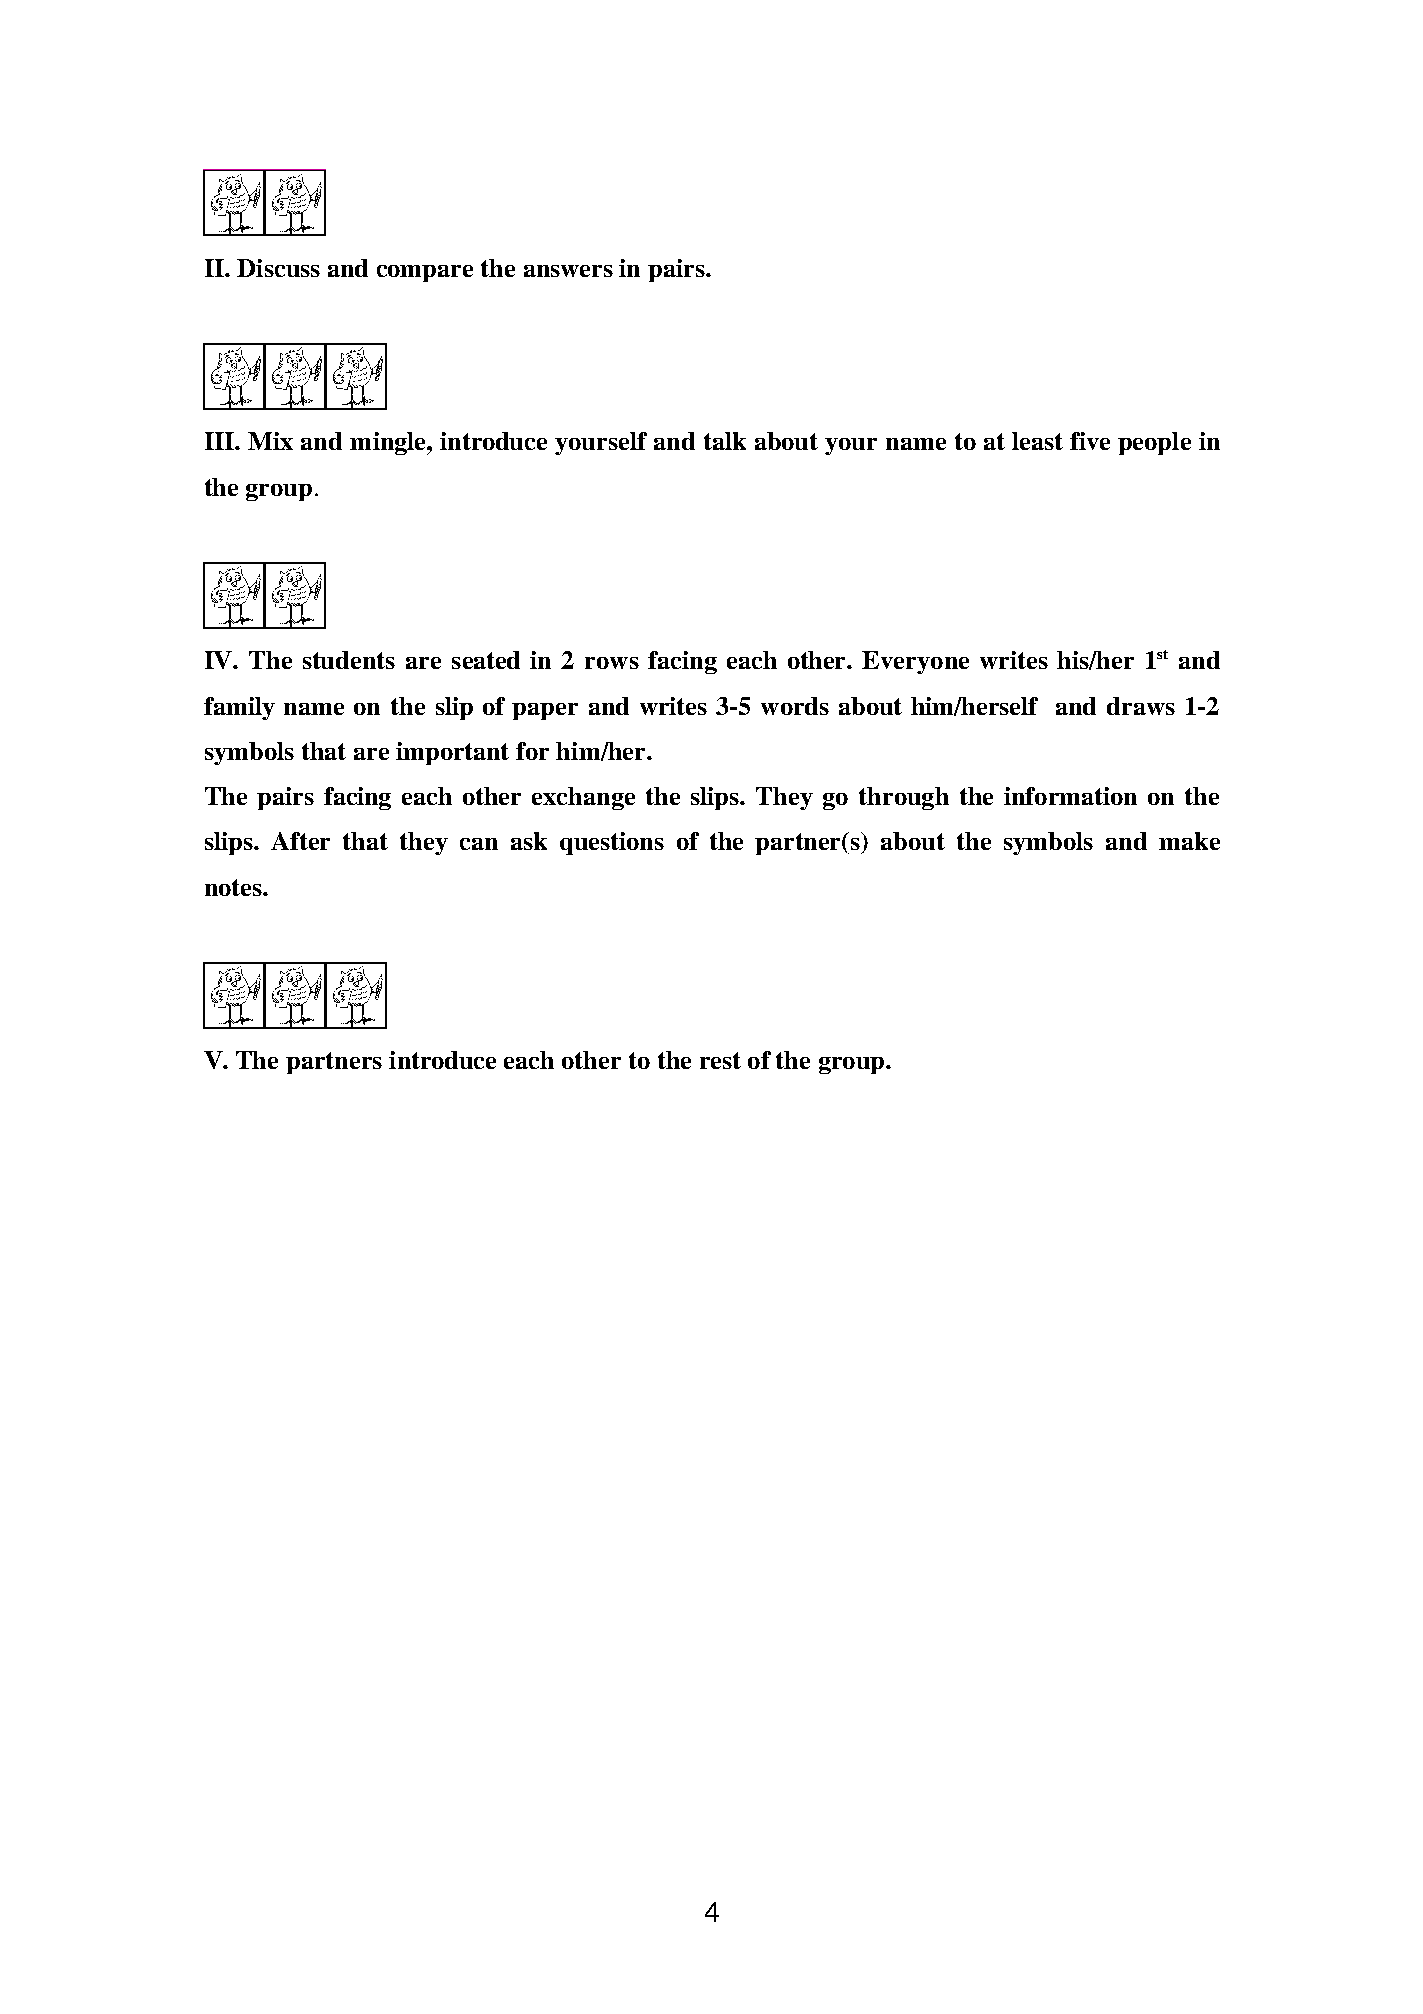 The width and height of the page is (1423, 2014). What do you see at coordinates (1141, 706) in the page?
I see `draws` at bounding box center [1141, 706].
